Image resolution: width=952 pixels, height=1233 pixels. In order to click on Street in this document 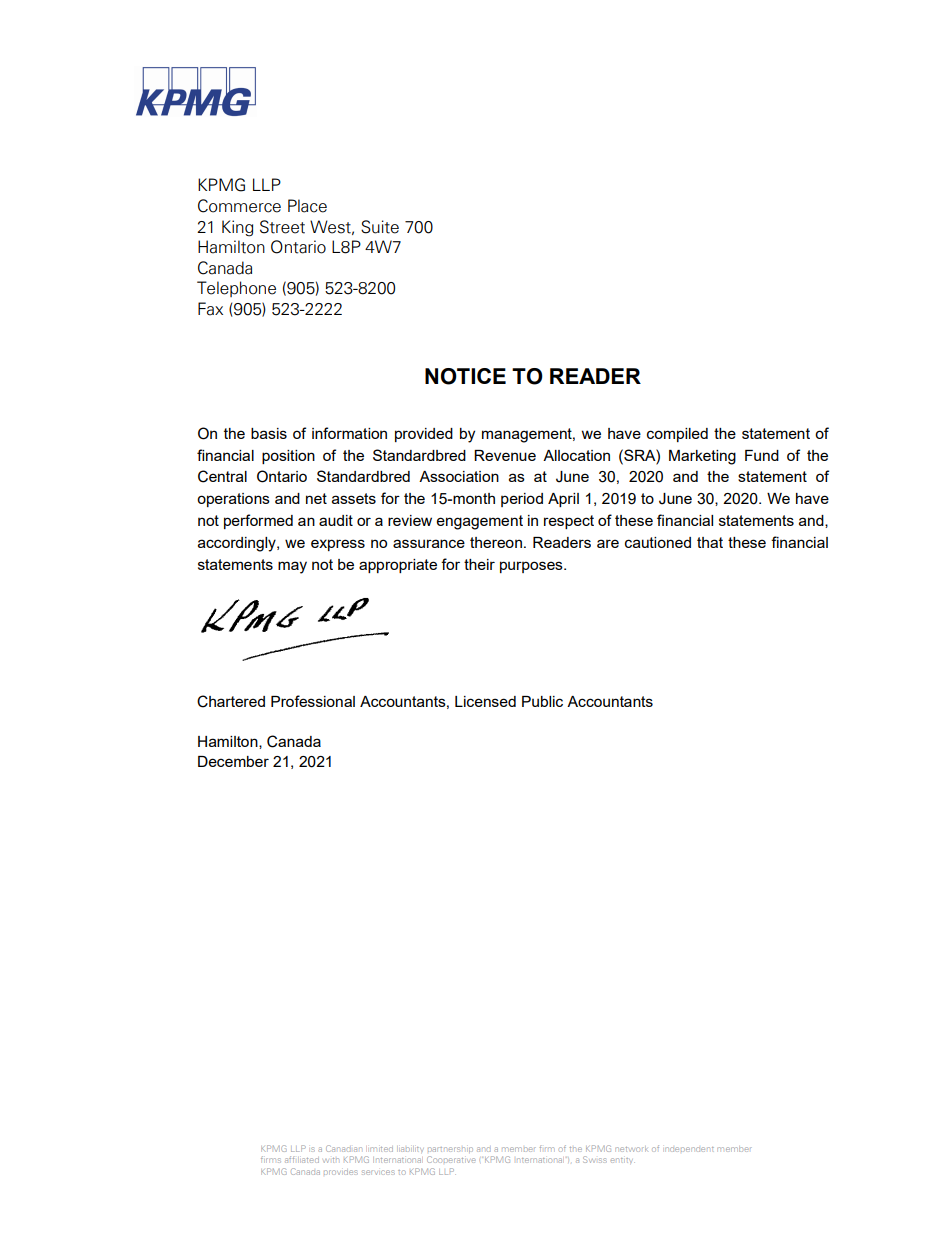, I will do `click(282, 227)`.
